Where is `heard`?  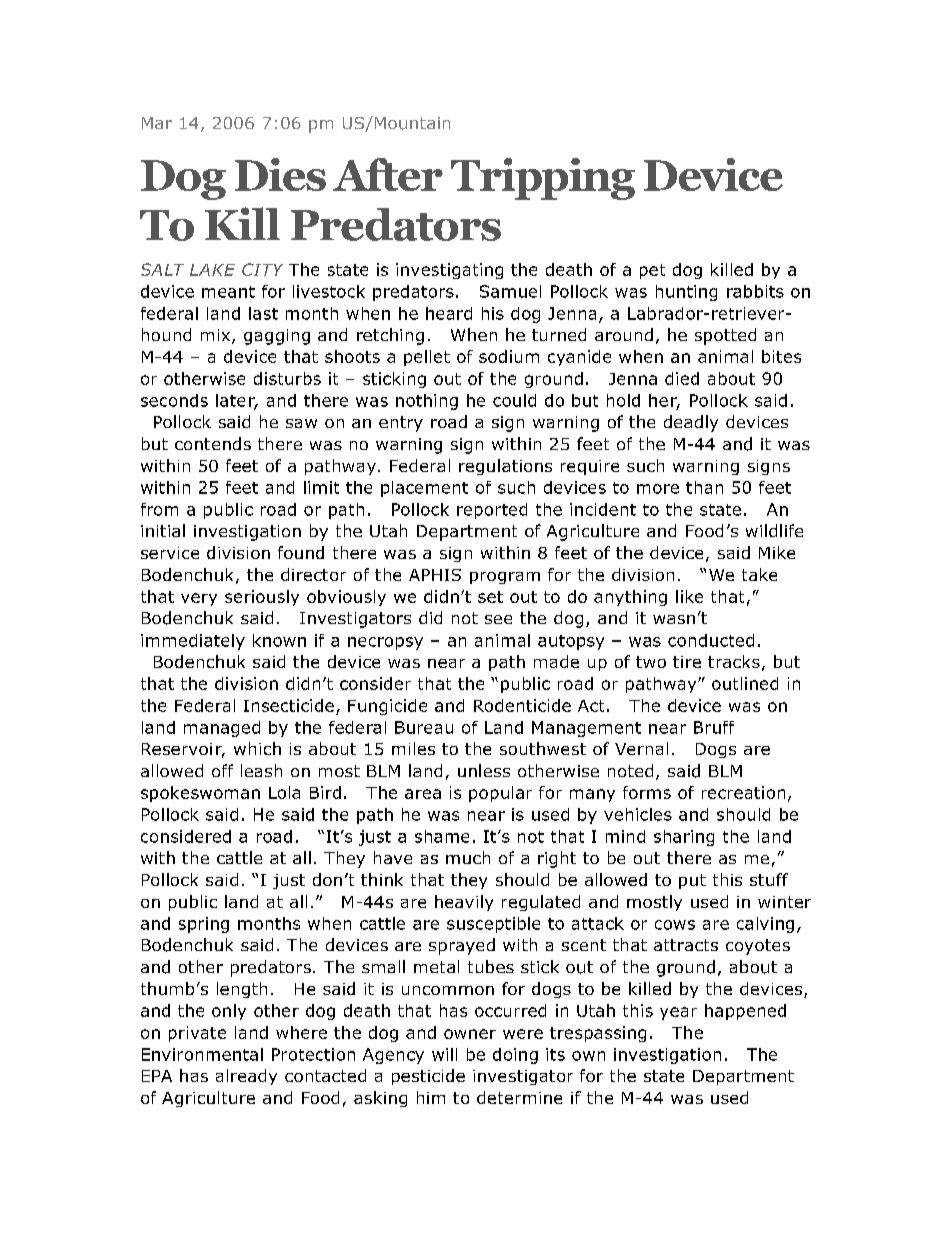 heard is located at coordinates (449, 313).
